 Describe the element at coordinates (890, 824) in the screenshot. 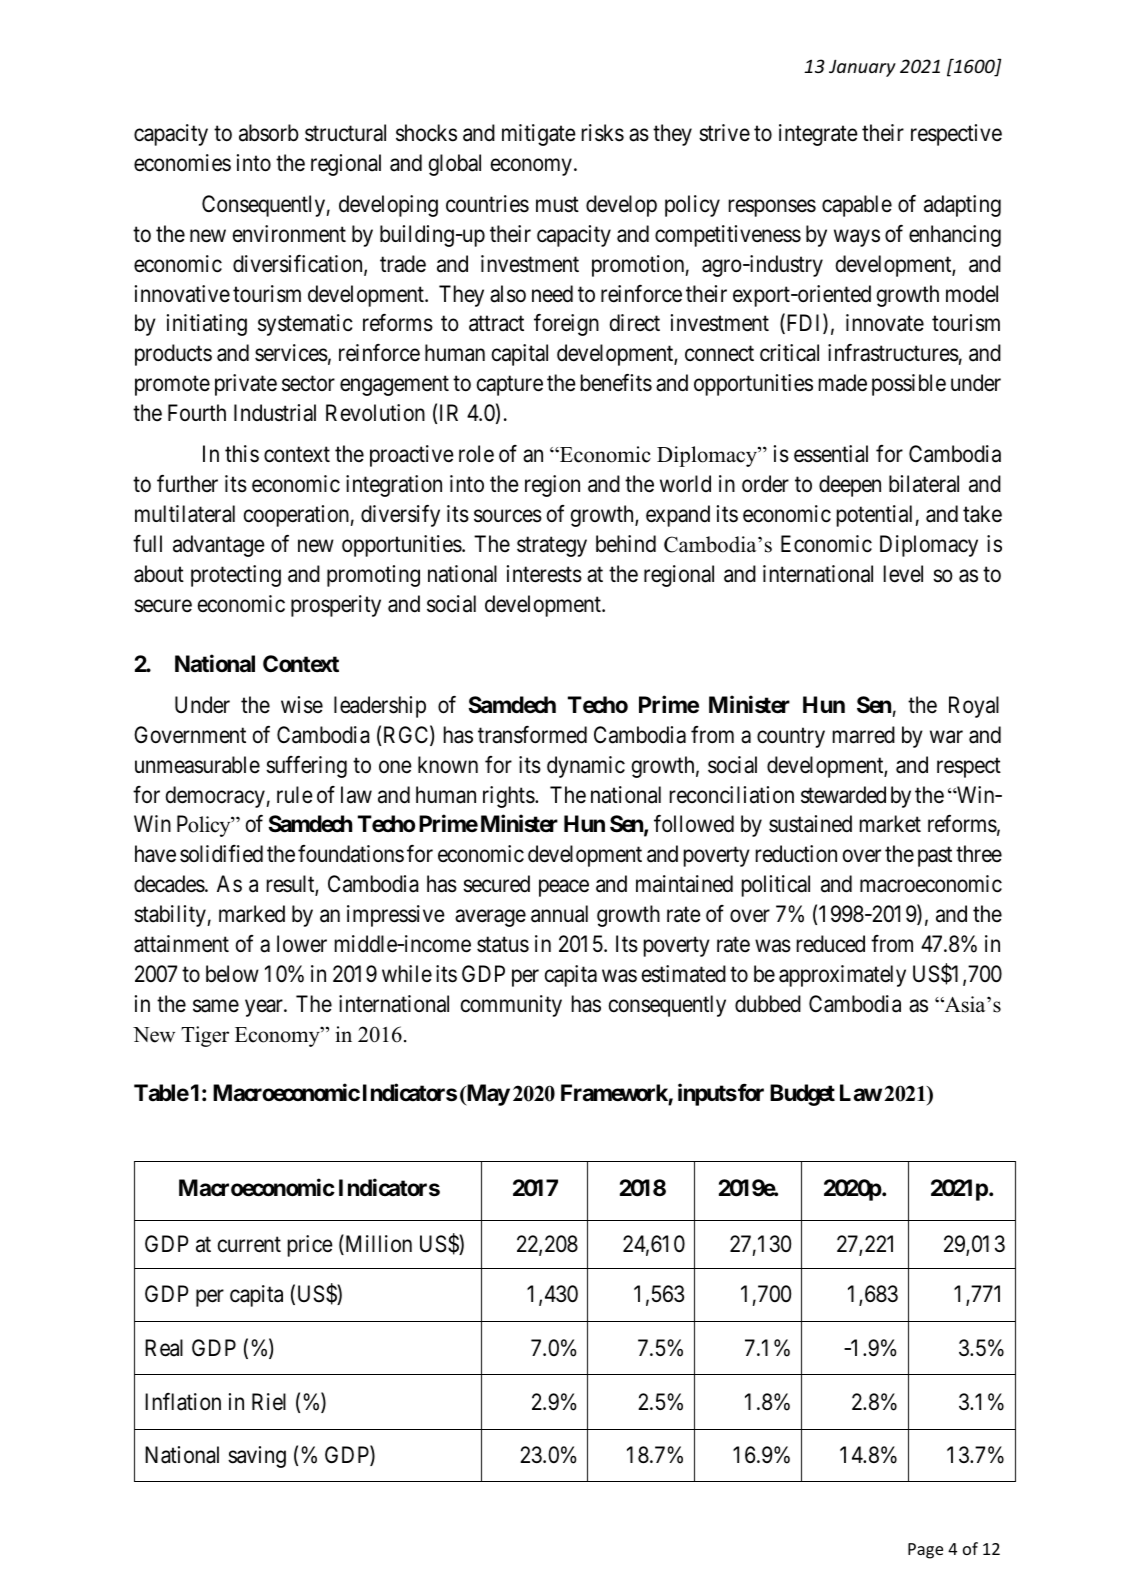

I see `market` at that location.
